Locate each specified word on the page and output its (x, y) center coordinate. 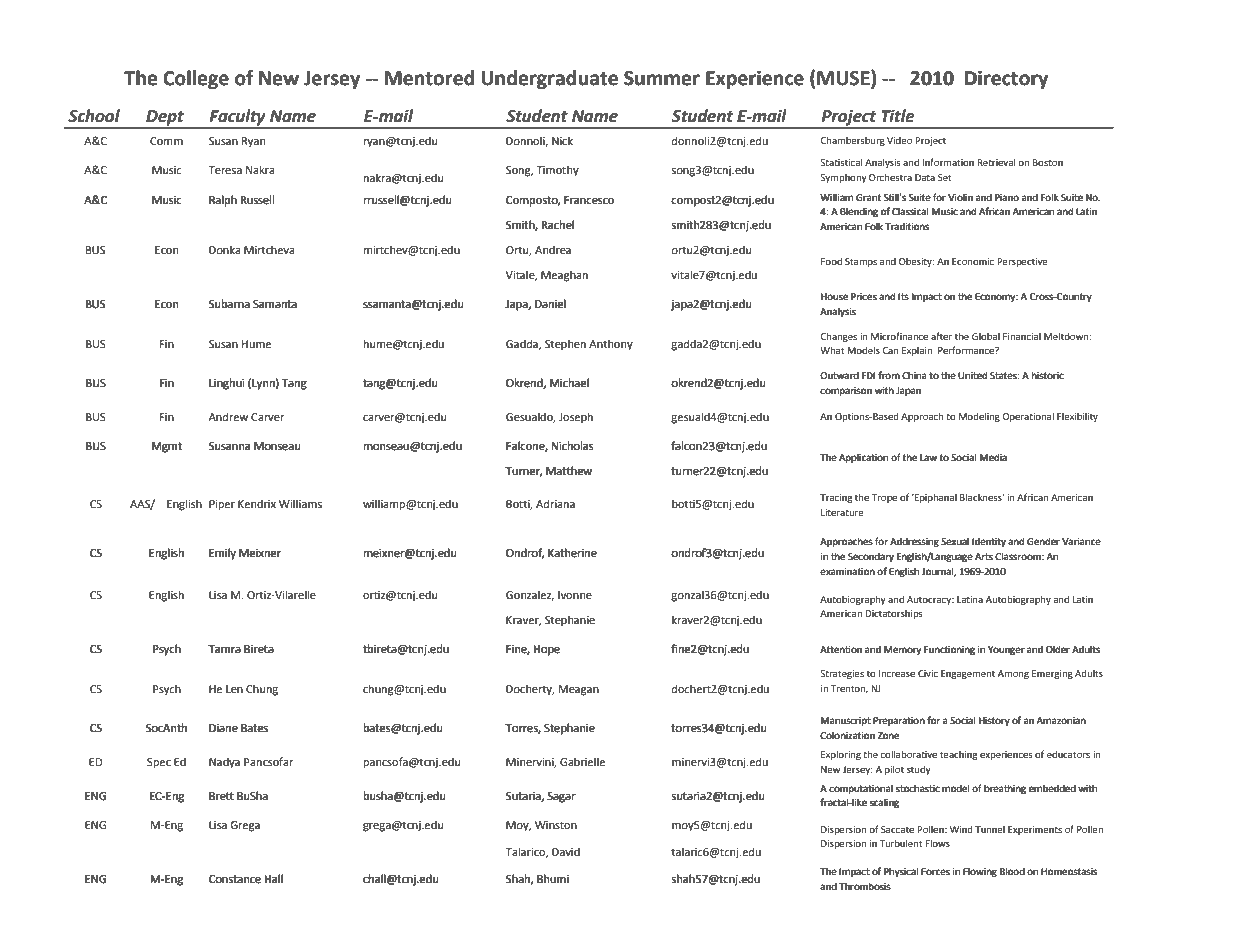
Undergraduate (549, 79)
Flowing (980, 872)
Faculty (237, 118)
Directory (1006, 79)
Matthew (569, 470)
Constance (235, 879)
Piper (222, 505)
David (566, 851)
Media (993, 457)
